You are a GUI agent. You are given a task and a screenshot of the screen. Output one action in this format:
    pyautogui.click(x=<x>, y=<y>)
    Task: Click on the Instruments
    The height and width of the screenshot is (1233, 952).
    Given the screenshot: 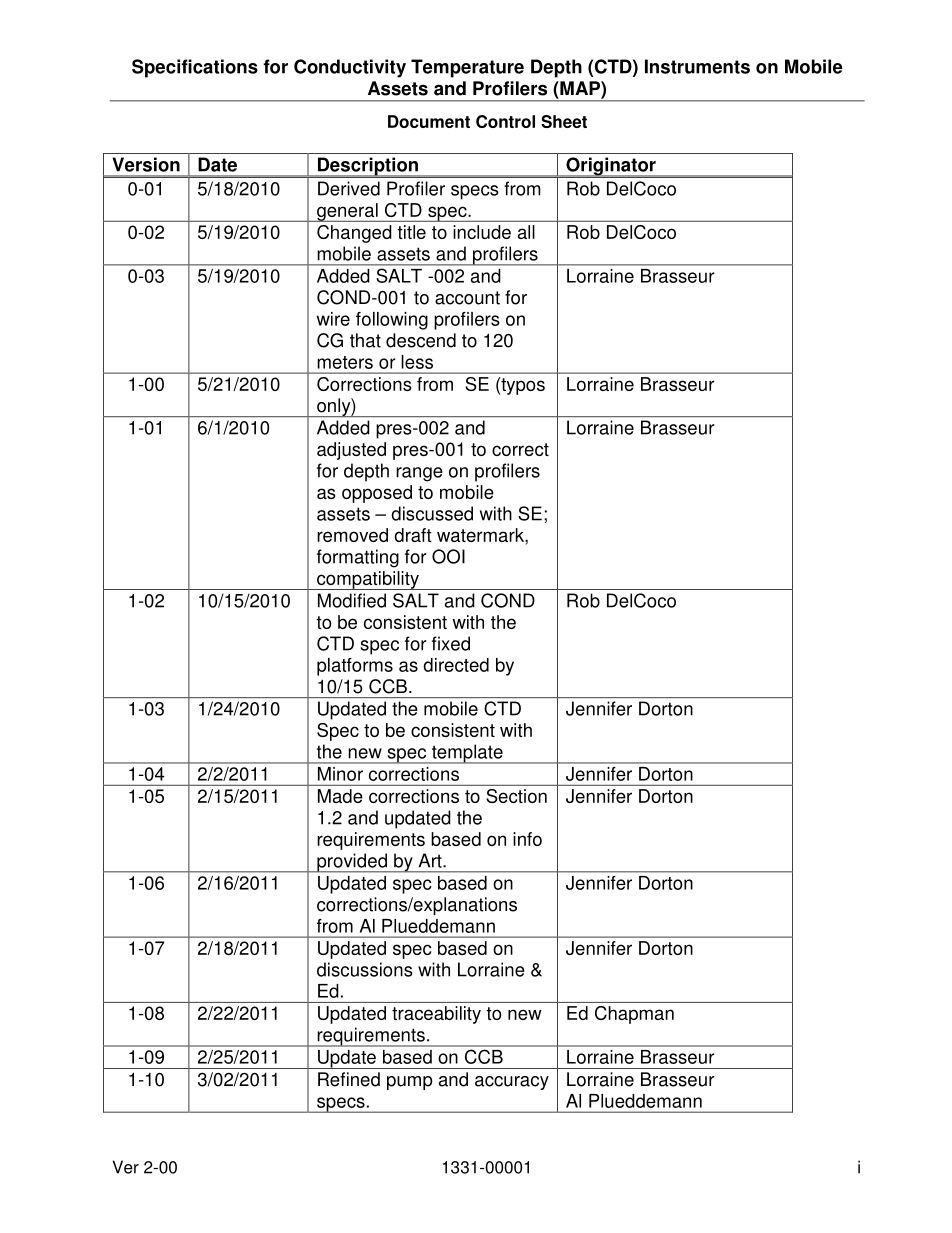 What is the action you would take?
    pyautogui.click(x=697, y=66)
